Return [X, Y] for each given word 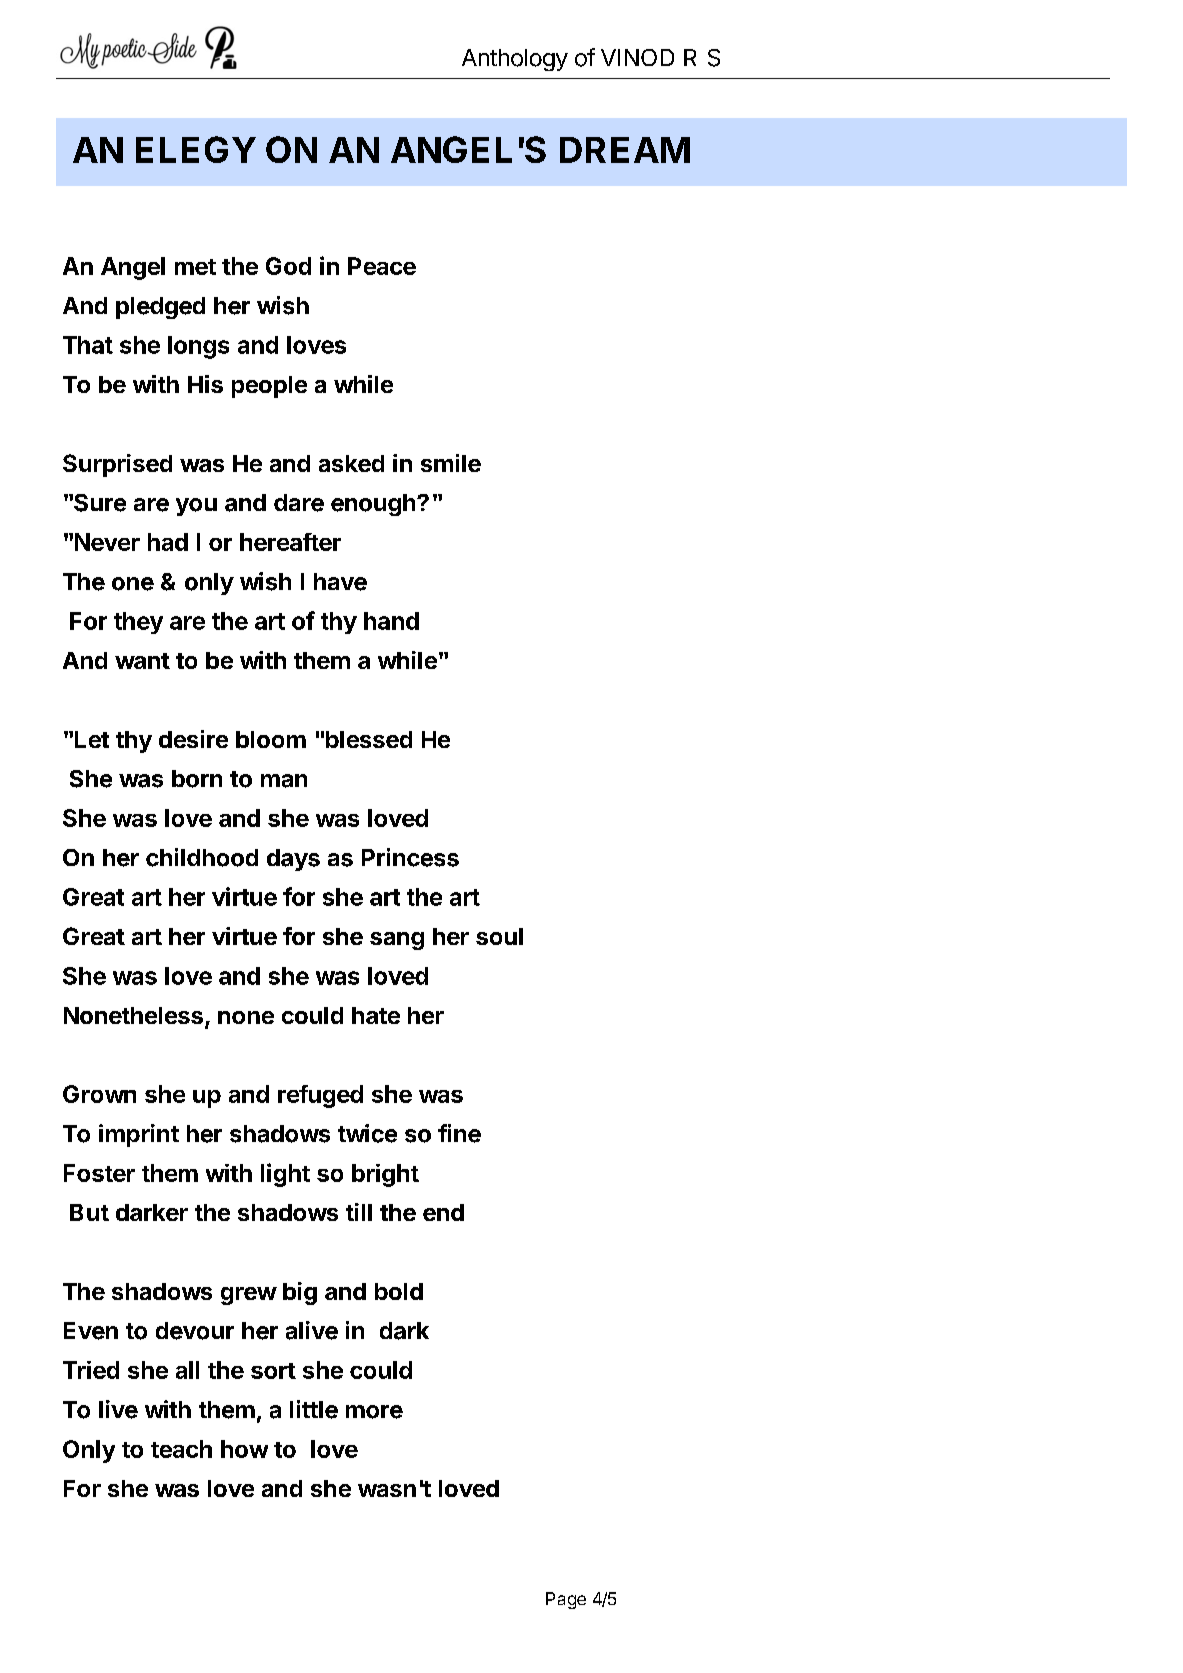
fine [459, 1133]
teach [181, 1449]
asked [351, 463]
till [359, 1212]
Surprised [117, 465]
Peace [382, 266]
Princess [410, 857]
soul [499, 936]
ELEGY [196, 149]
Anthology [515, 60]
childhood [202, 857]
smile [451, 463]
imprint [139, 1135]
